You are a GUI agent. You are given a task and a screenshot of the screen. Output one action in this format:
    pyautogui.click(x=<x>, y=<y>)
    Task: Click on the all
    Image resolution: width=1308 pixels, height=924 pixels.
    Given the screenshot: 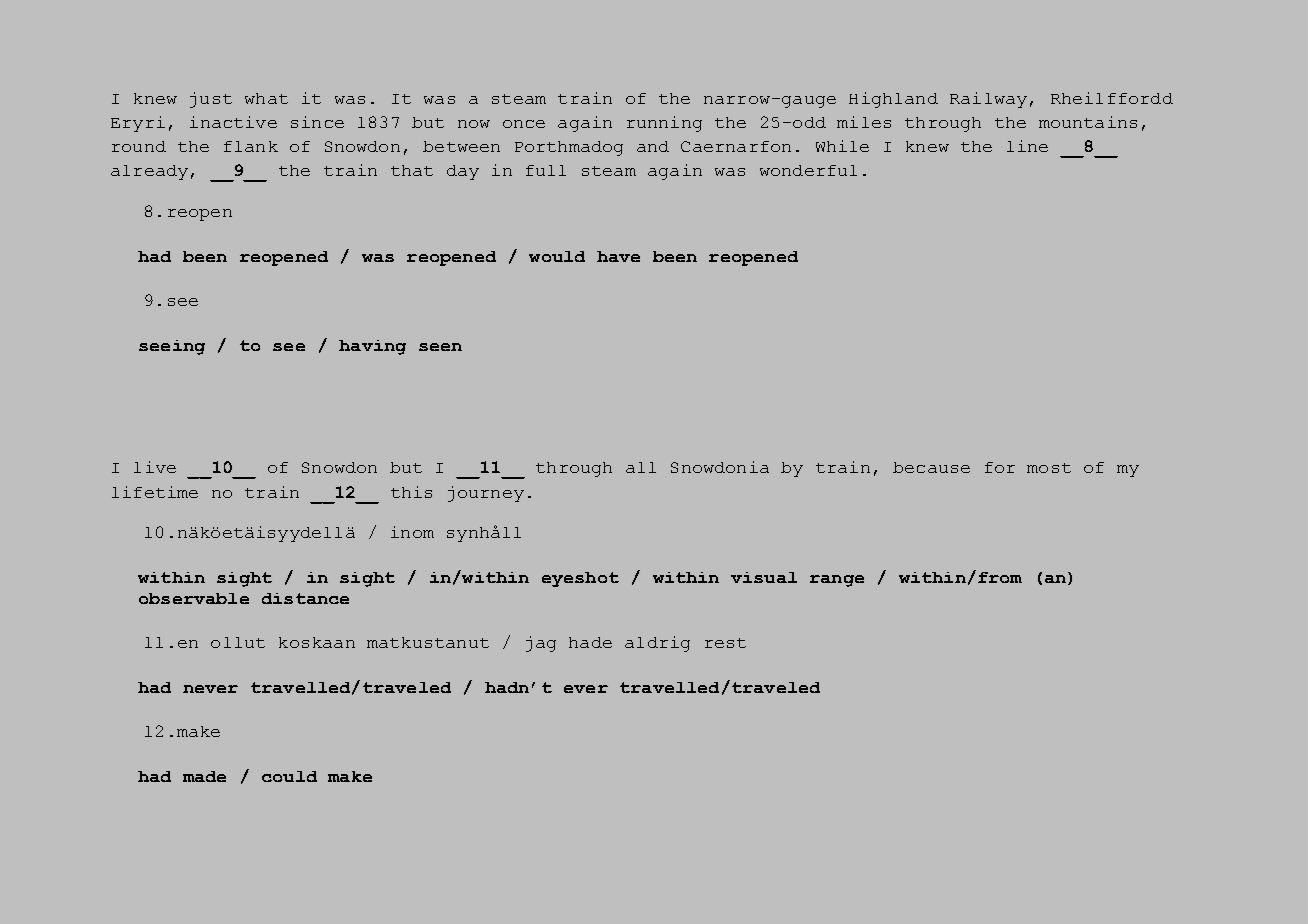 What is the action you would take?
    pyautogui.click(x=641, y=467)
